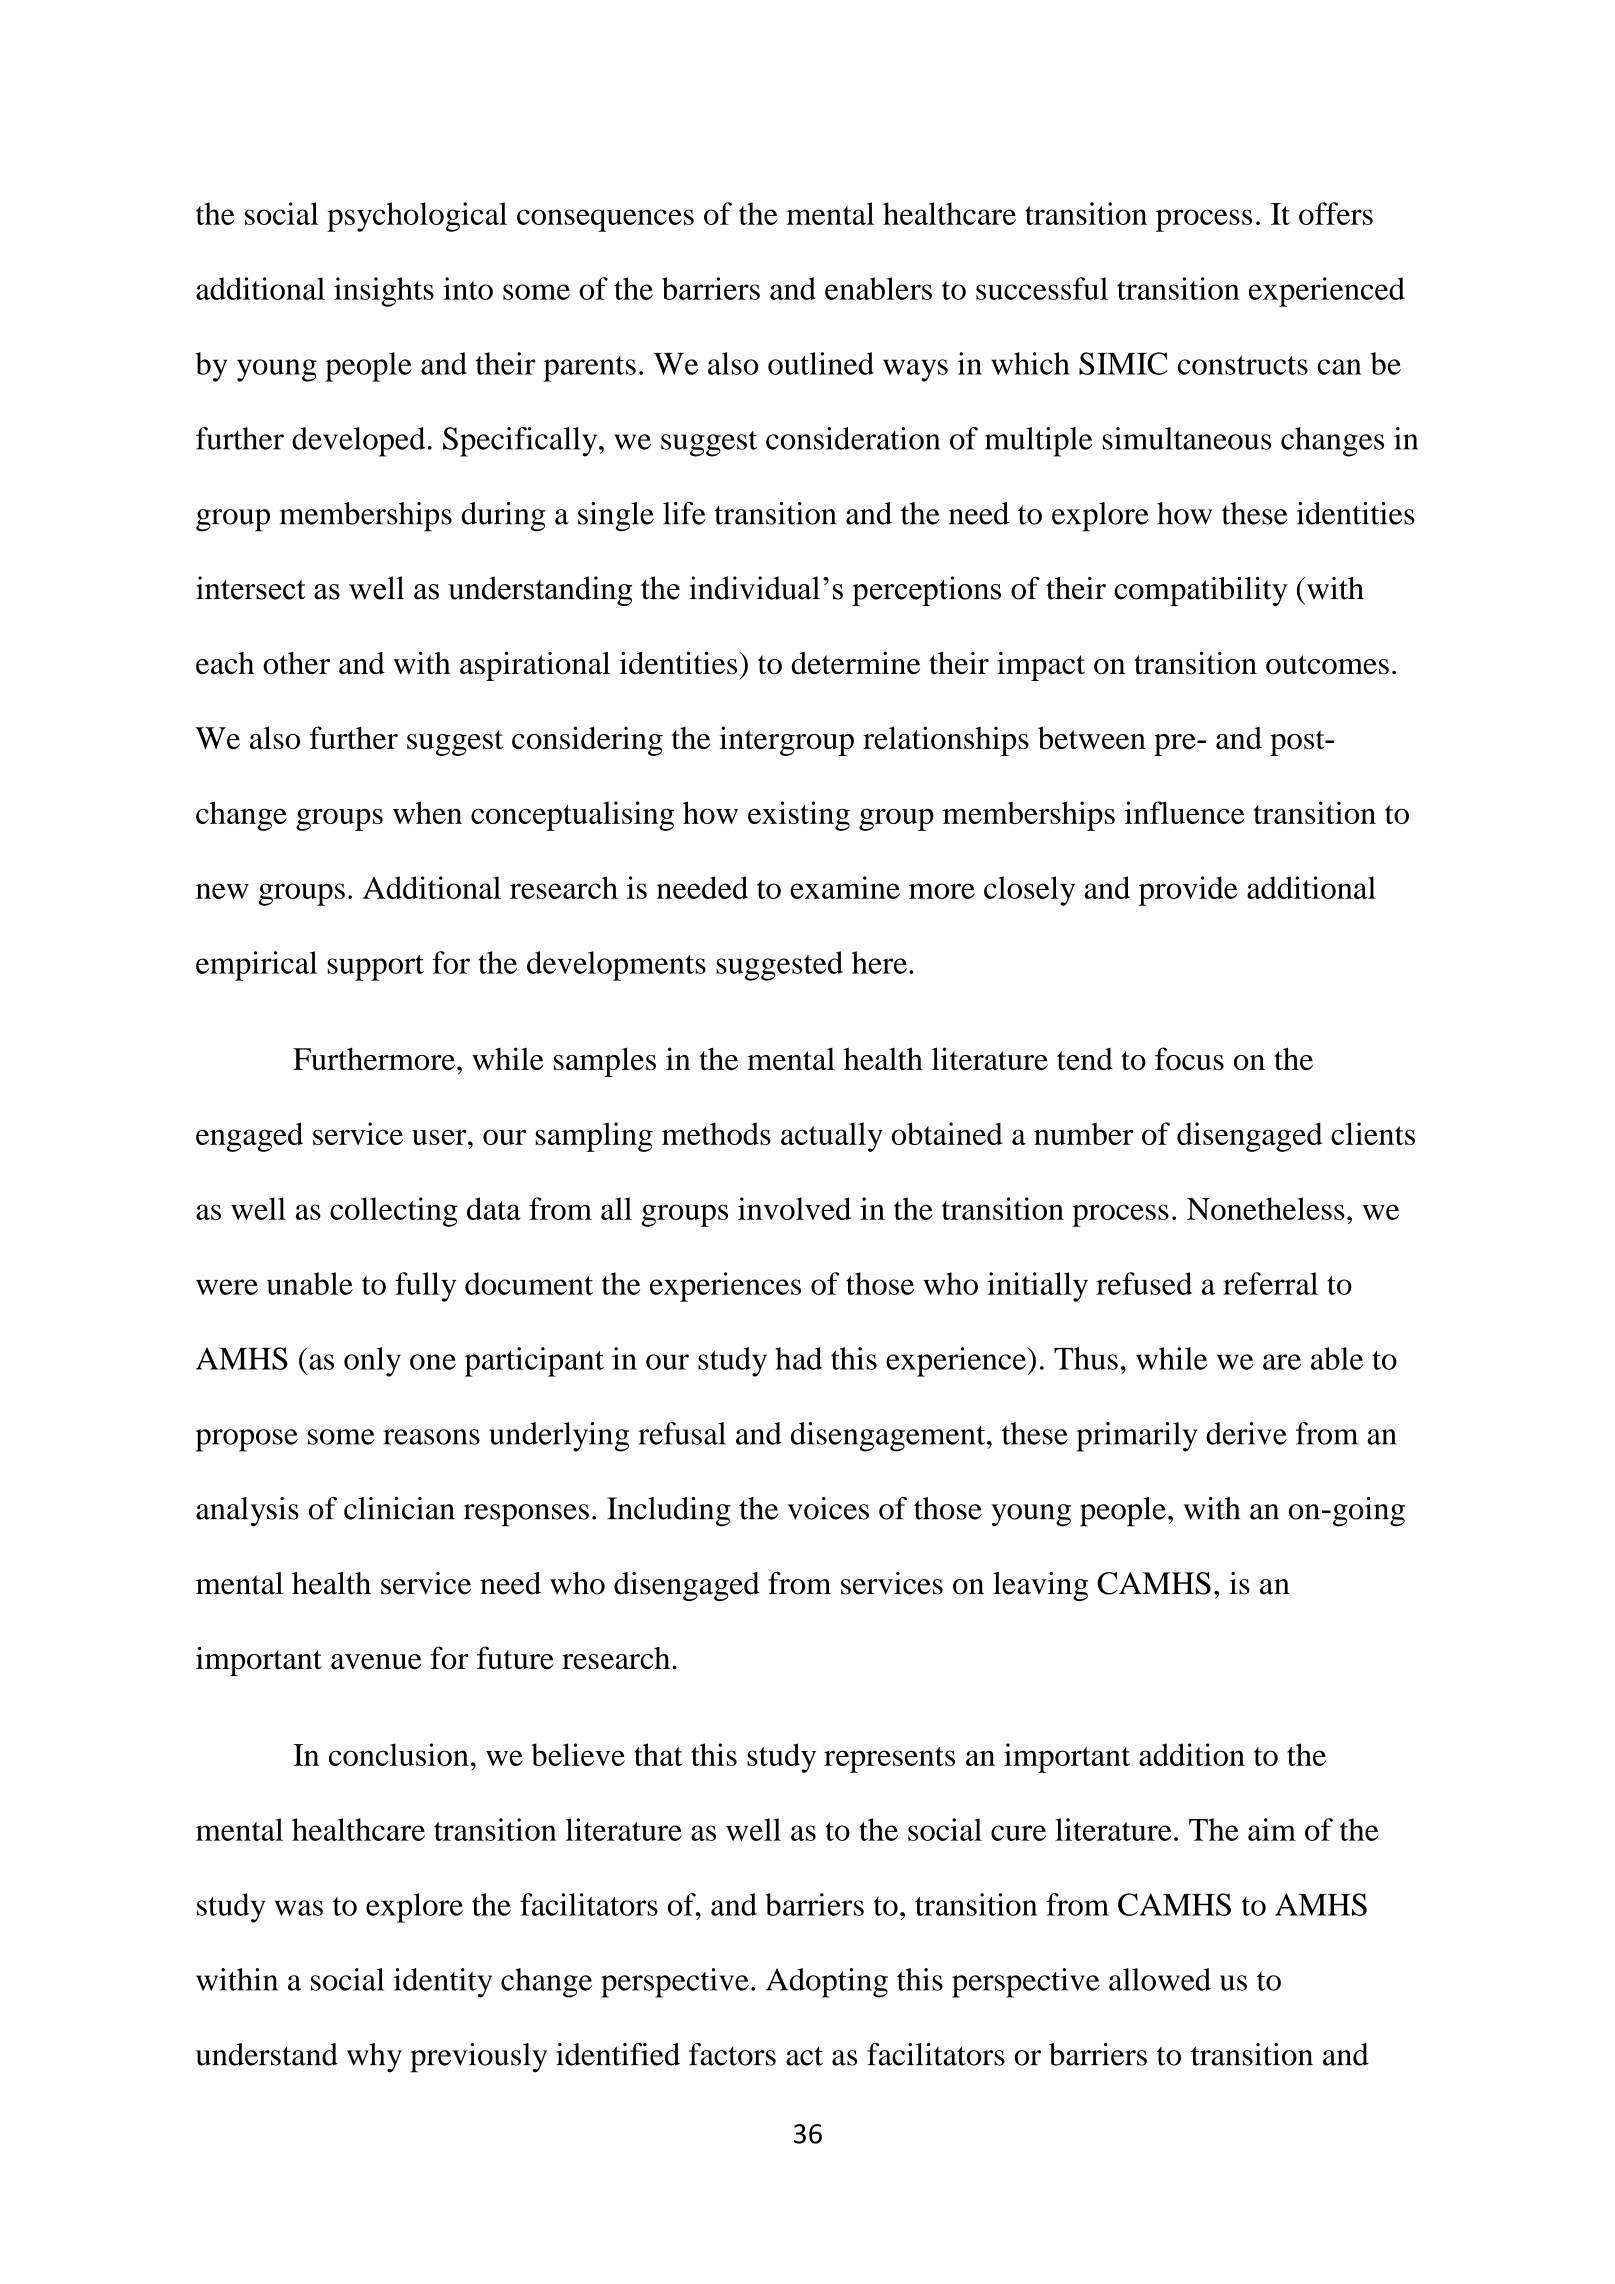 This screenshot has height=2284, width=1615. Describe the element at coordinates (832, 1137) in the screenshot. I see `actually` at that location.
